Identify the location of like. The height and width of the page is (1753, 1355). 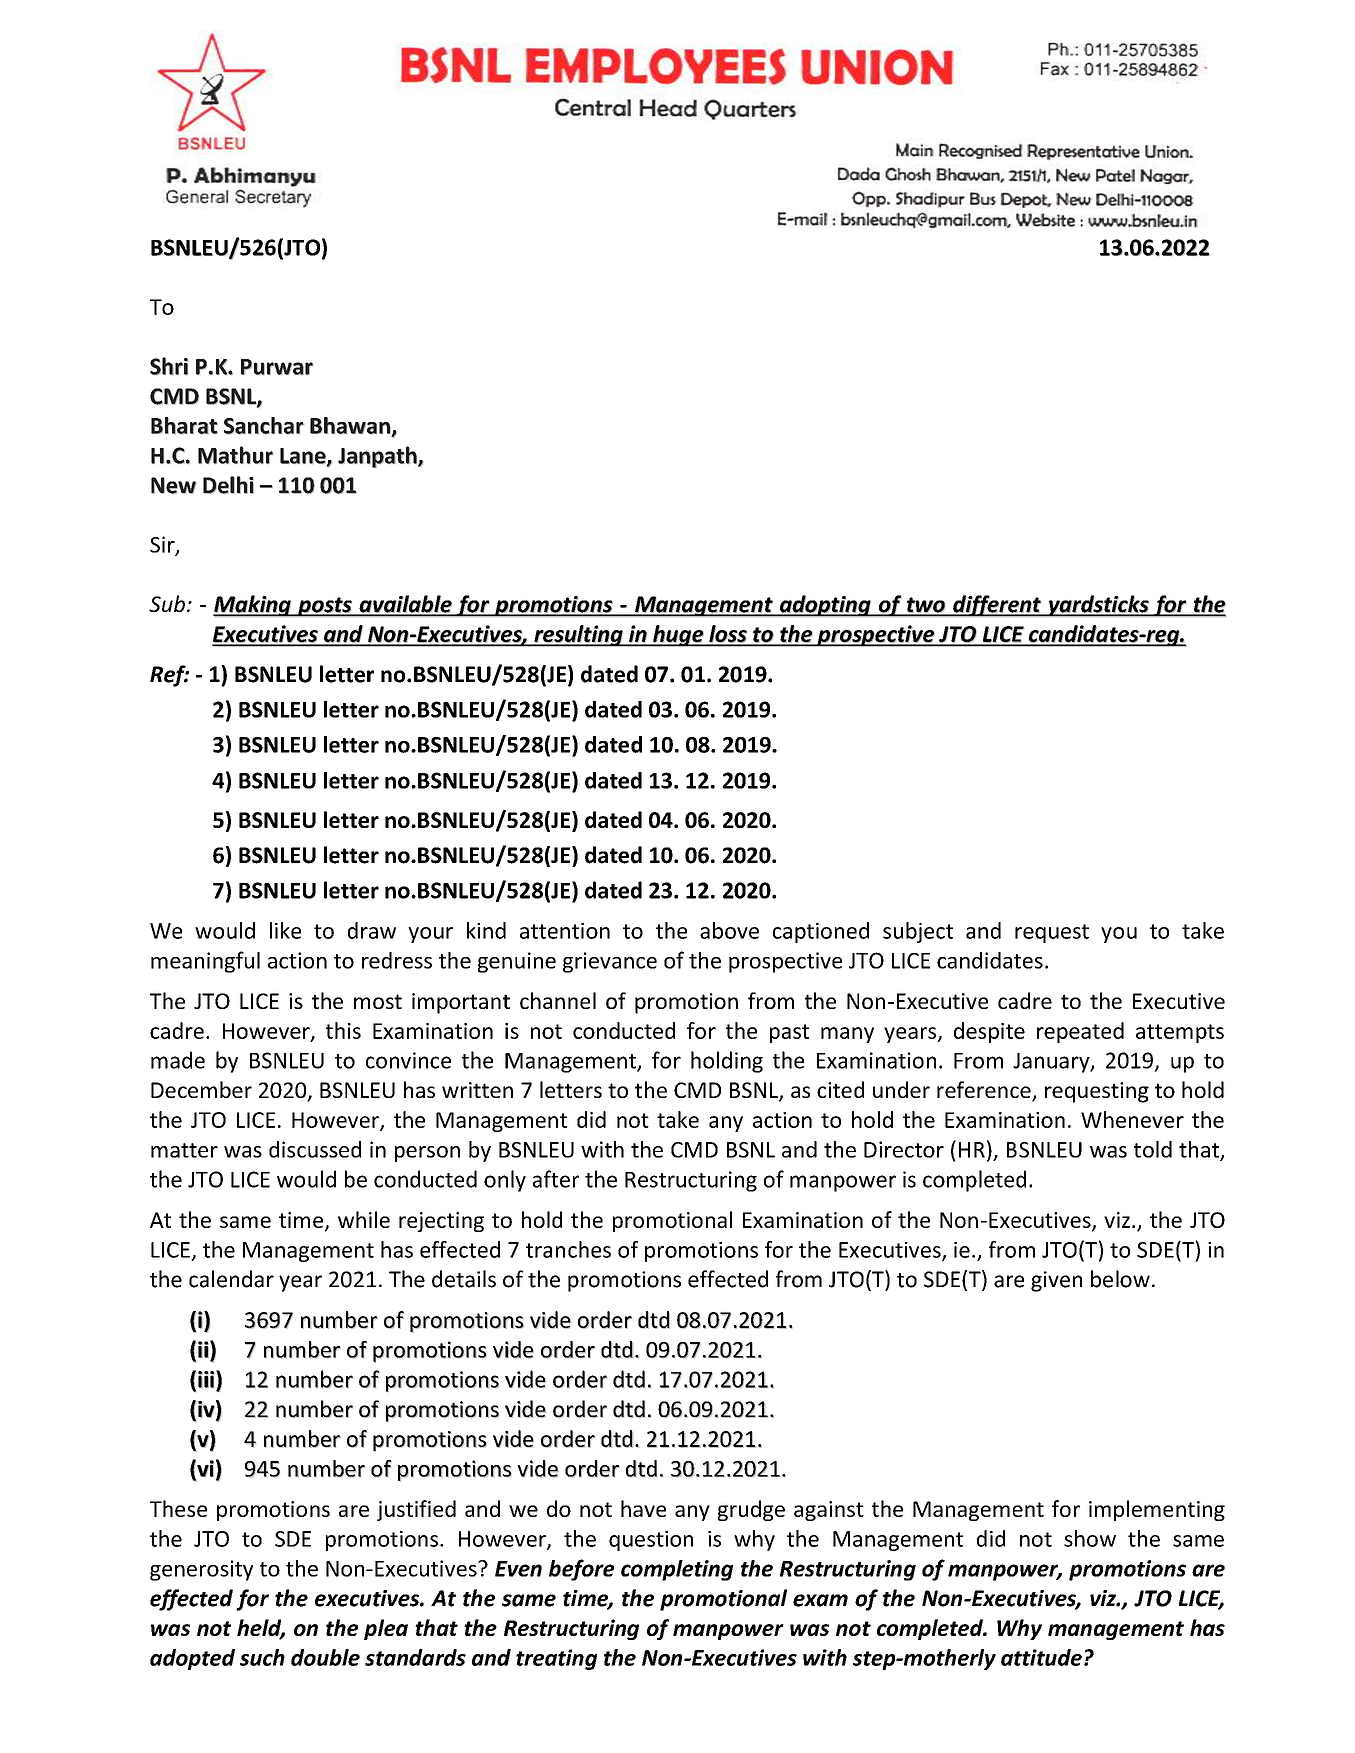
(285, 930).
